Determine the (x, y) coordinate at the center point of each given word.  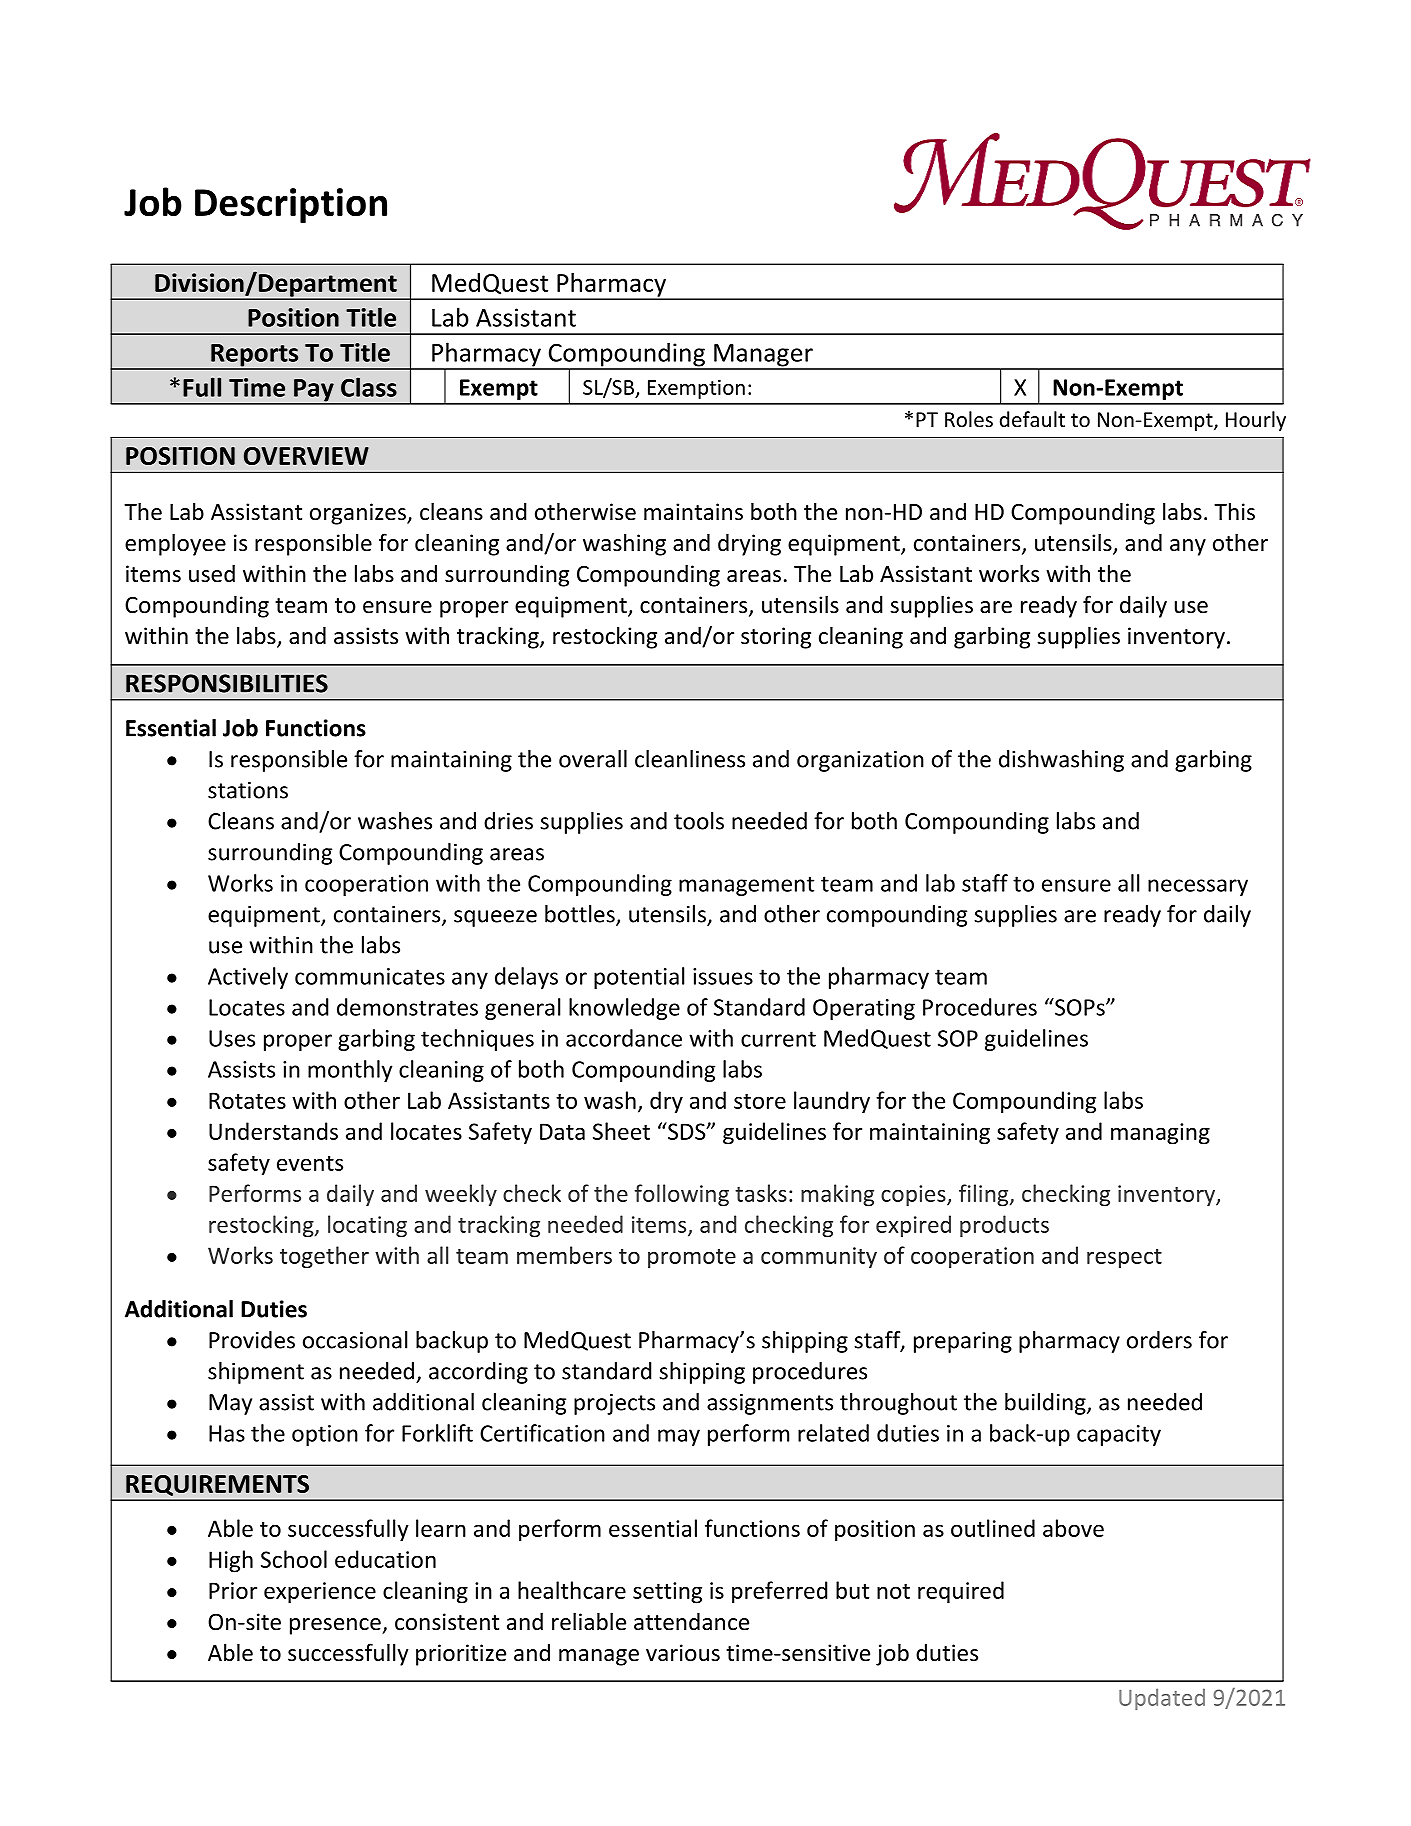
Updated (1162, 1699)
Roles (969, 419)
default (1032, 419)
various (683, 1653)
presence (336, 1626)
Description (291, 205)
